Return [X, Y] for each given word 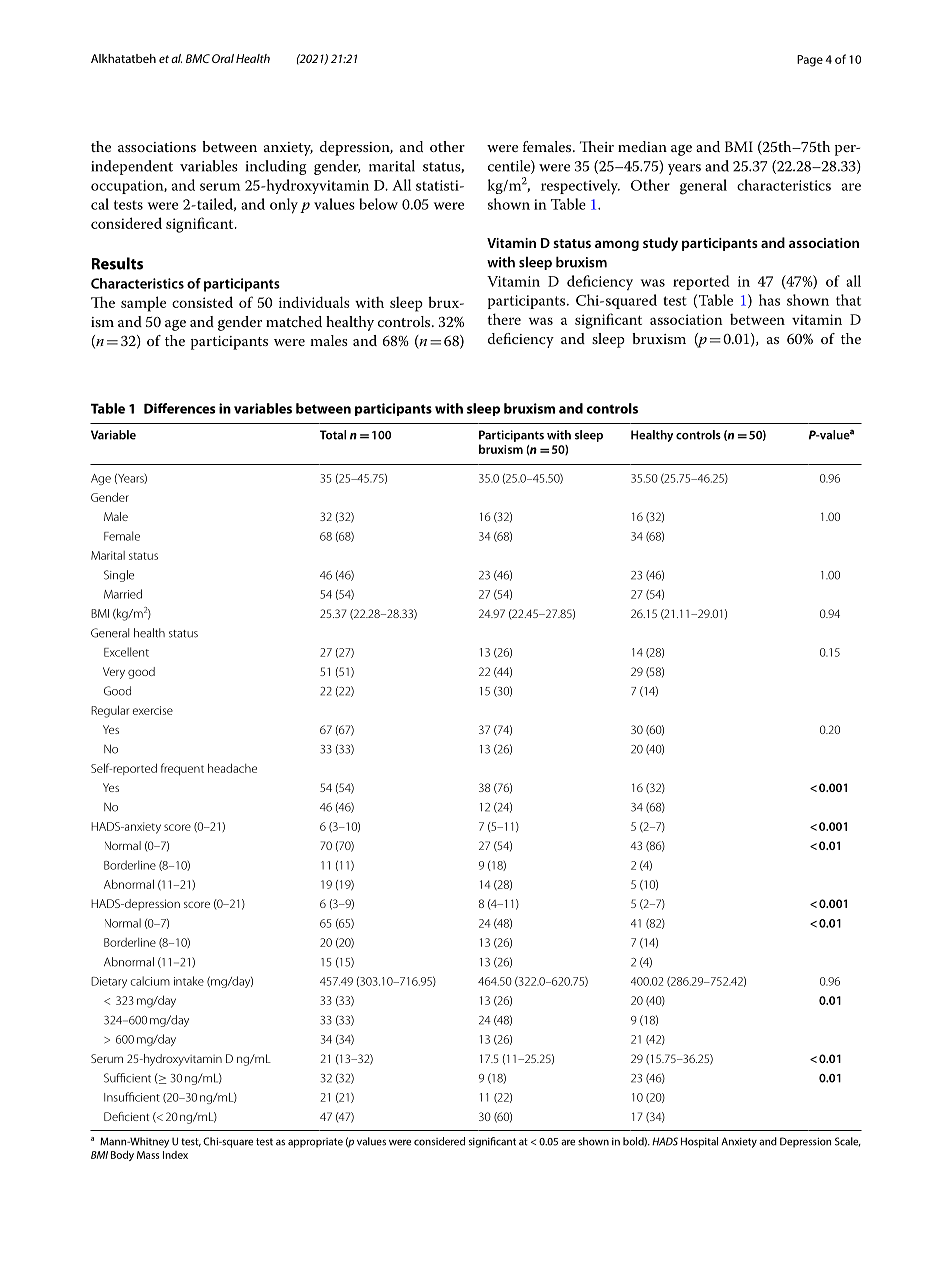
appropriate [315, 1143]
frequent [182, 769]
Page [810, 61]
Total [333, 435]
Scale [848, 1142]
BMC [198, 58]
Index [175, 1155]
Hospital [699, 1142]
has [769, 300]
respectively [580, 187]
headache [232, 768]
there [504, 319]
